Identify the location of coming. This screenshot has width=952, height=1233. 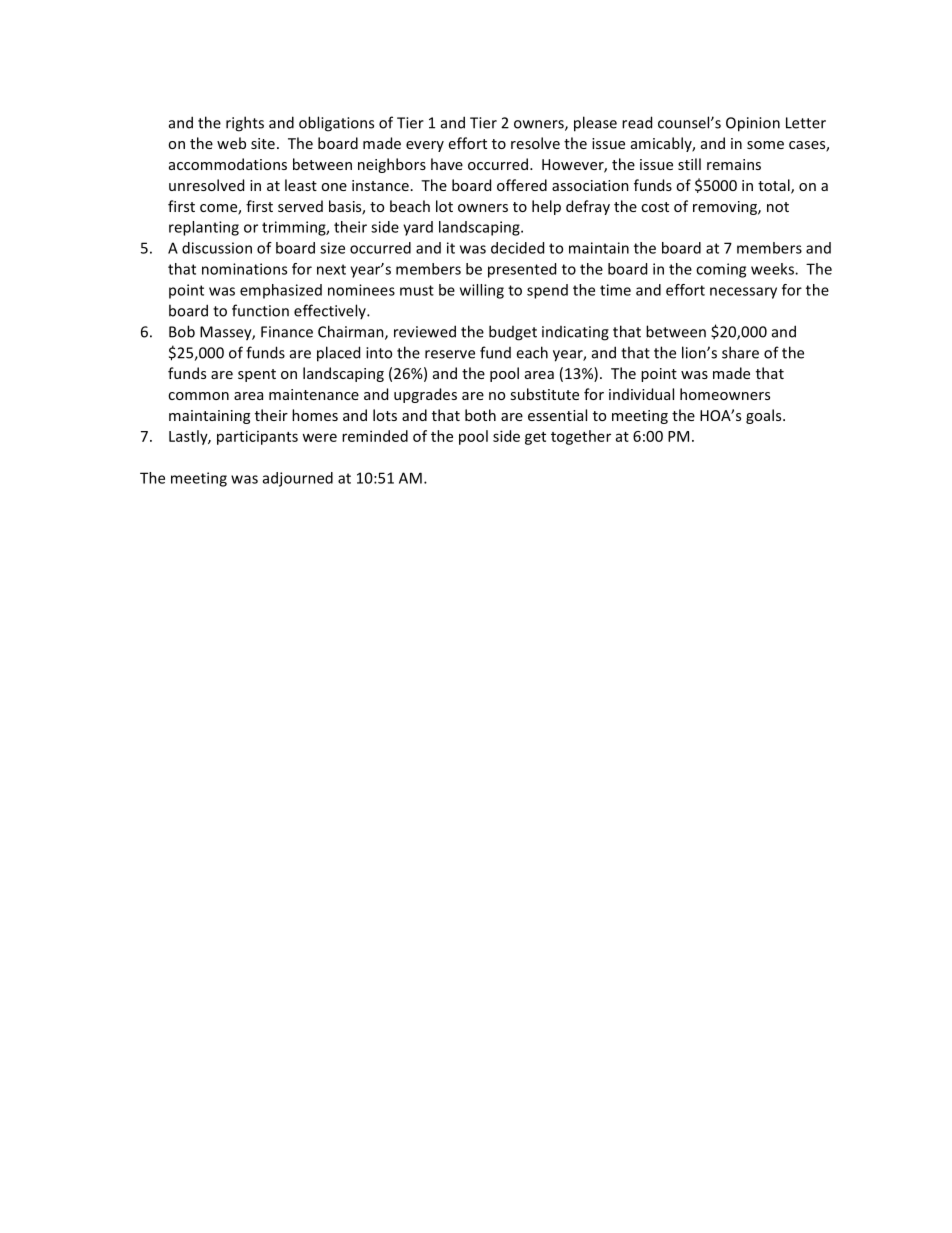
(721, 270).
